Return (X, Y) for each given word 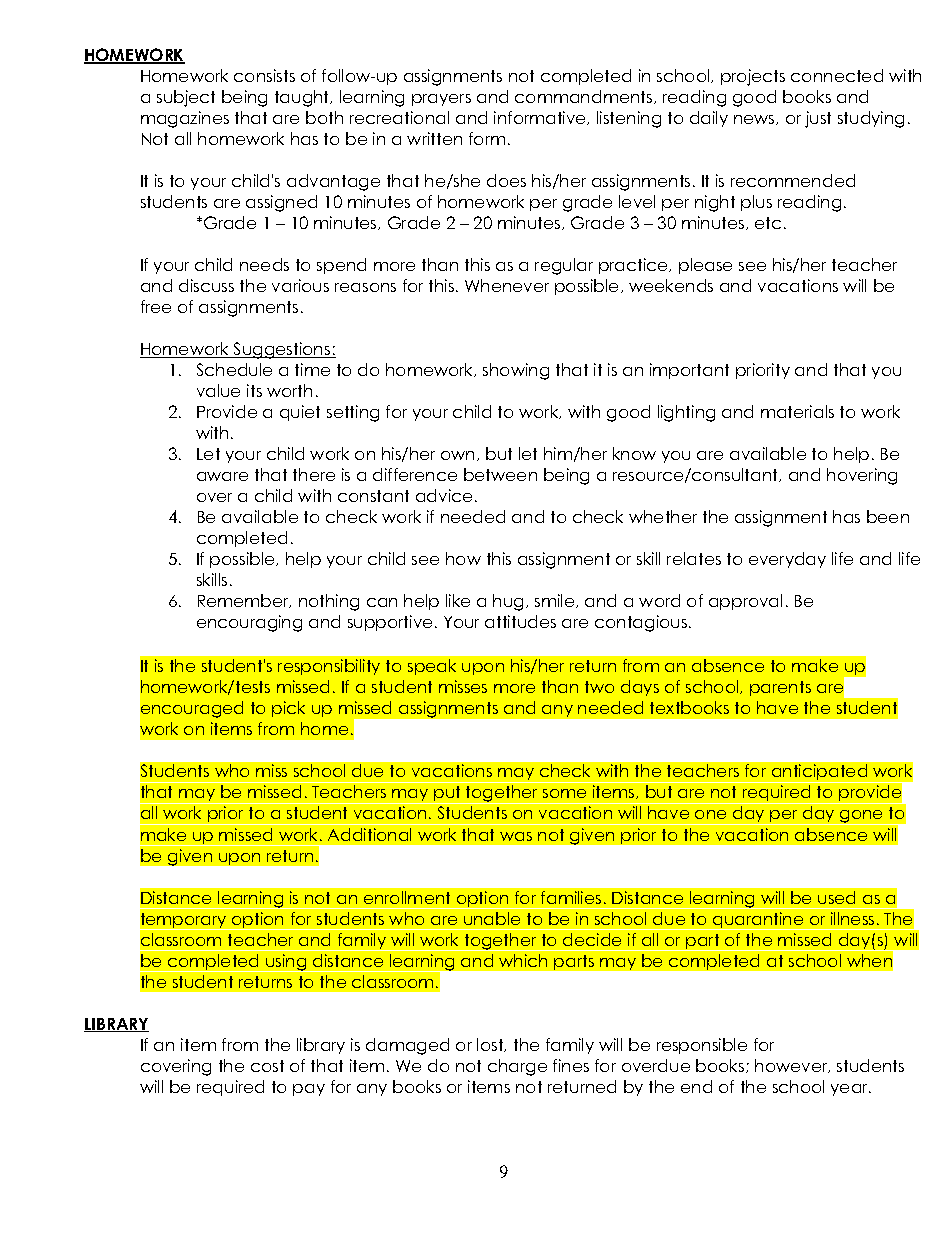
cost (267, 1066)
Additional (369, 834)
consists (264, 75)
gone (862, 817)
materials (797, 411)
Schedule (234, 369)
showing (516, 371)
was (516, 836)
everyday (787, 560)
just (818, 119)
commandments (585, 97)
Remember (244, 601)
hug (510, 602)
